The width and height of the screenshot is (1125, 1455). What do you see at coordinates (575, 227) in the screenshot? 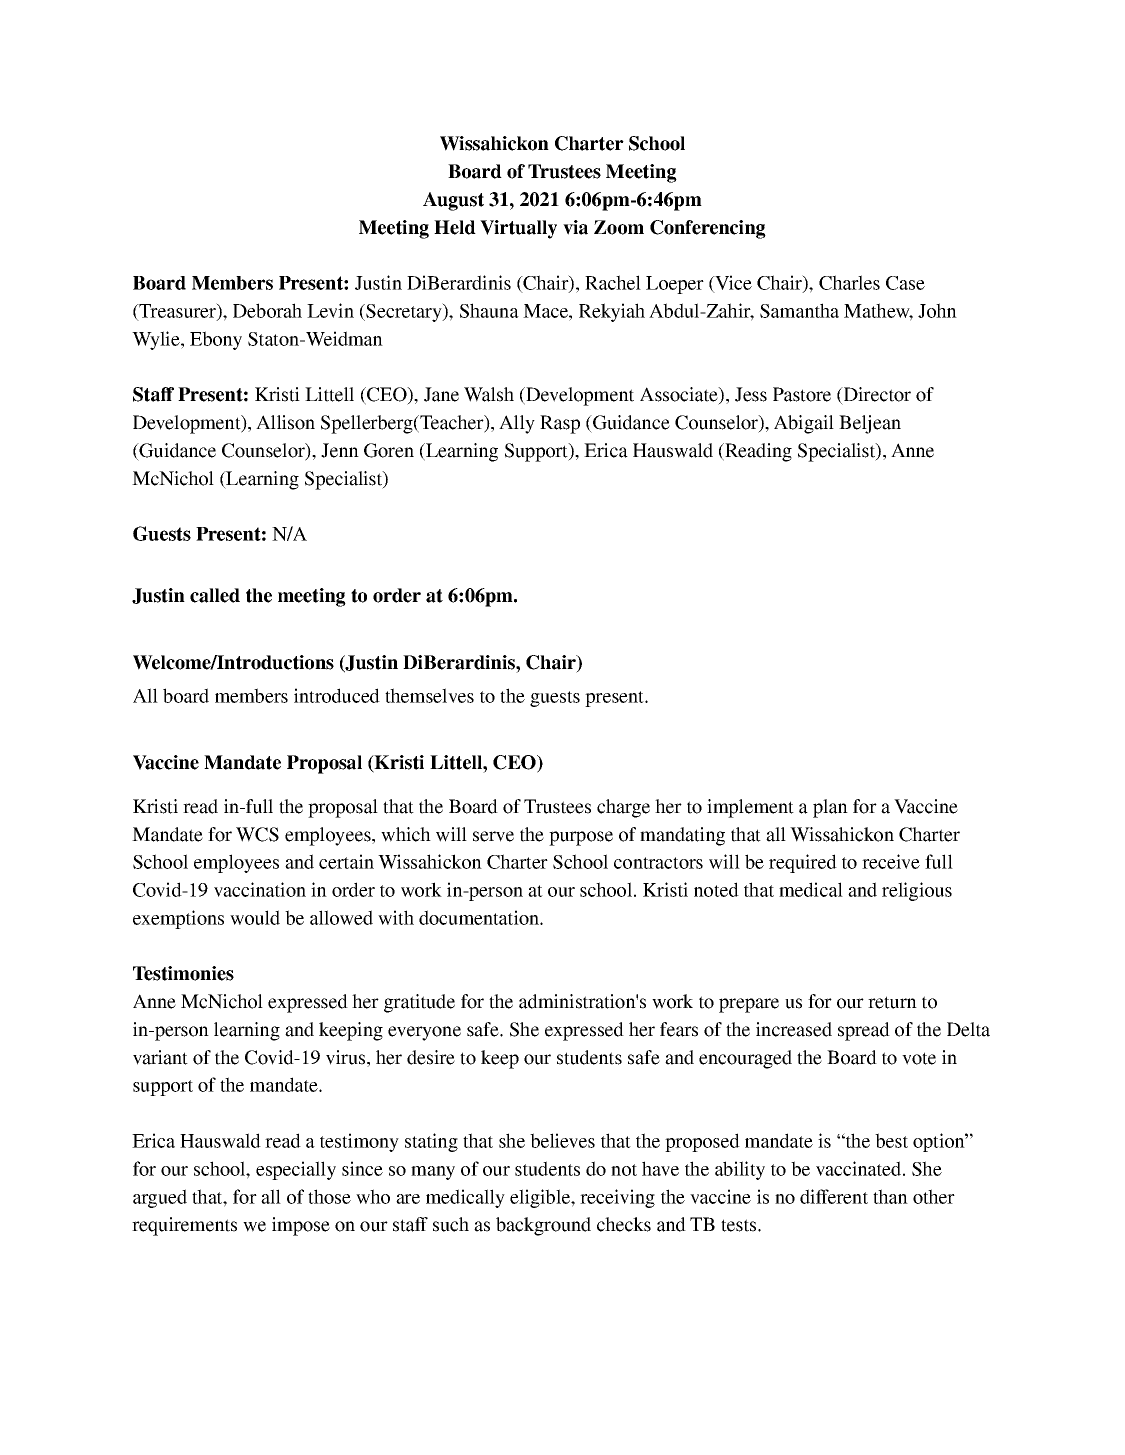
I see `via` at bounding box center [575, 227].
